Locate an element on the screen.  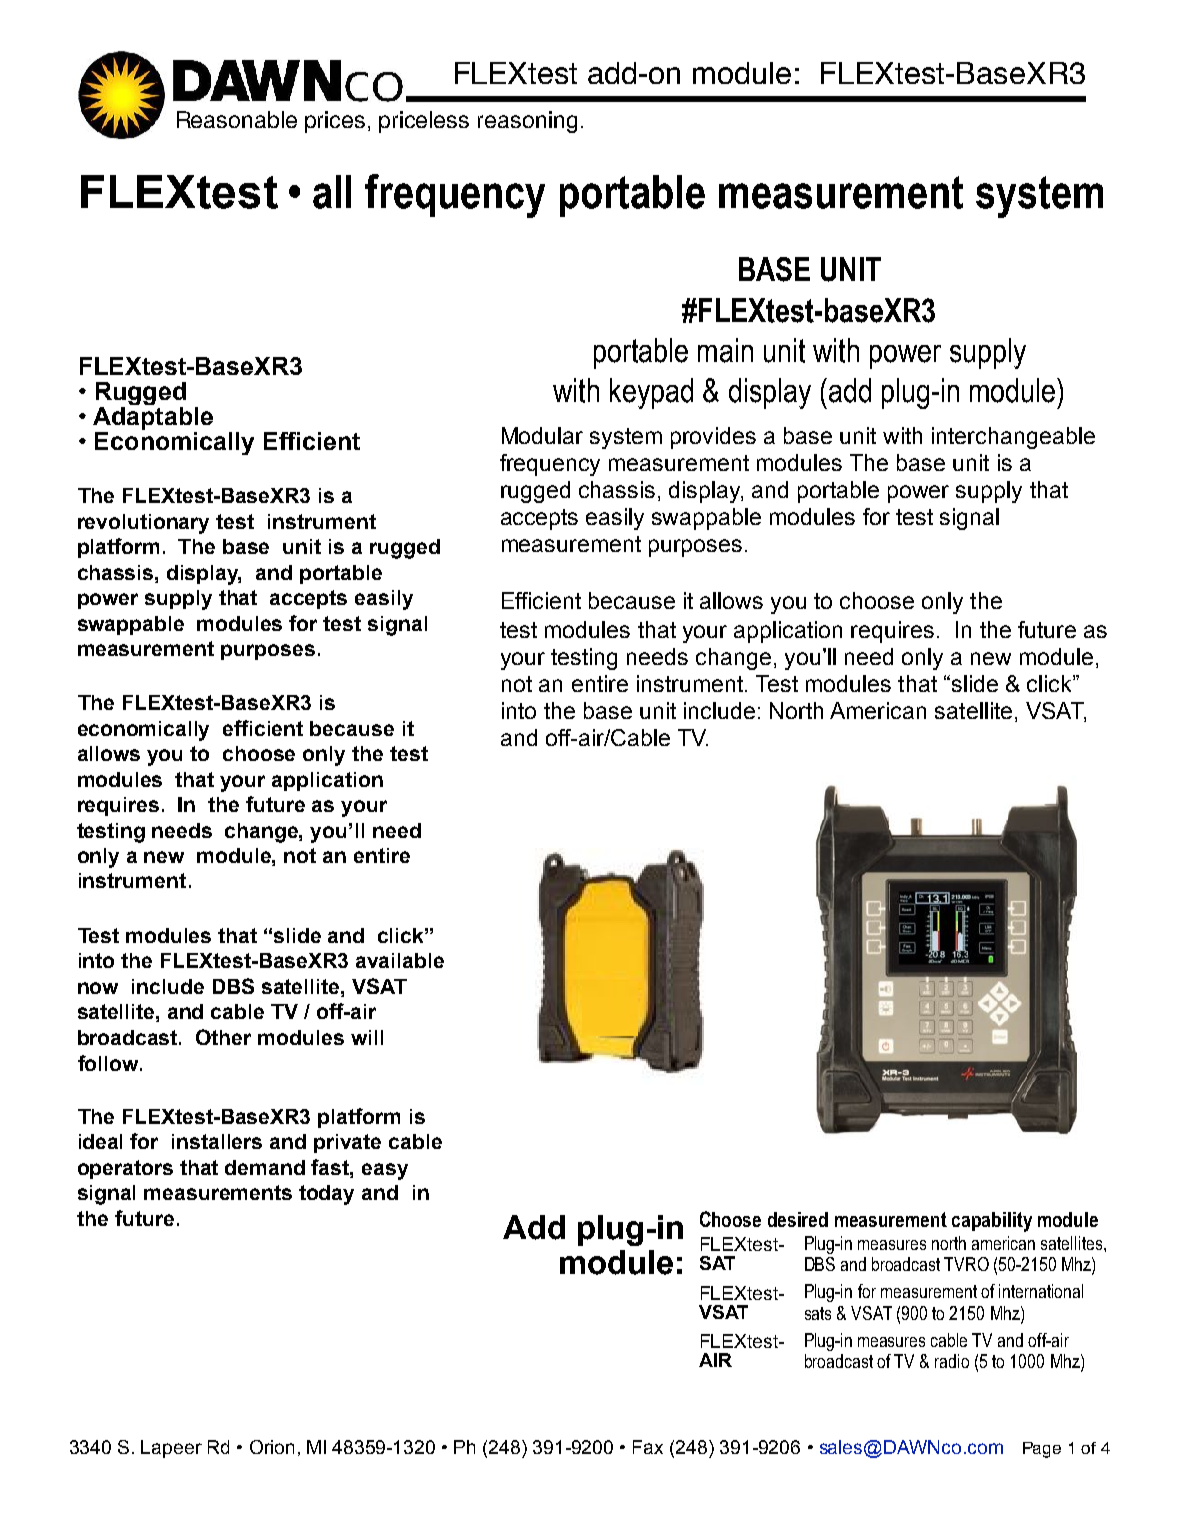
Reasonable is located at coordinates (237, 119).
